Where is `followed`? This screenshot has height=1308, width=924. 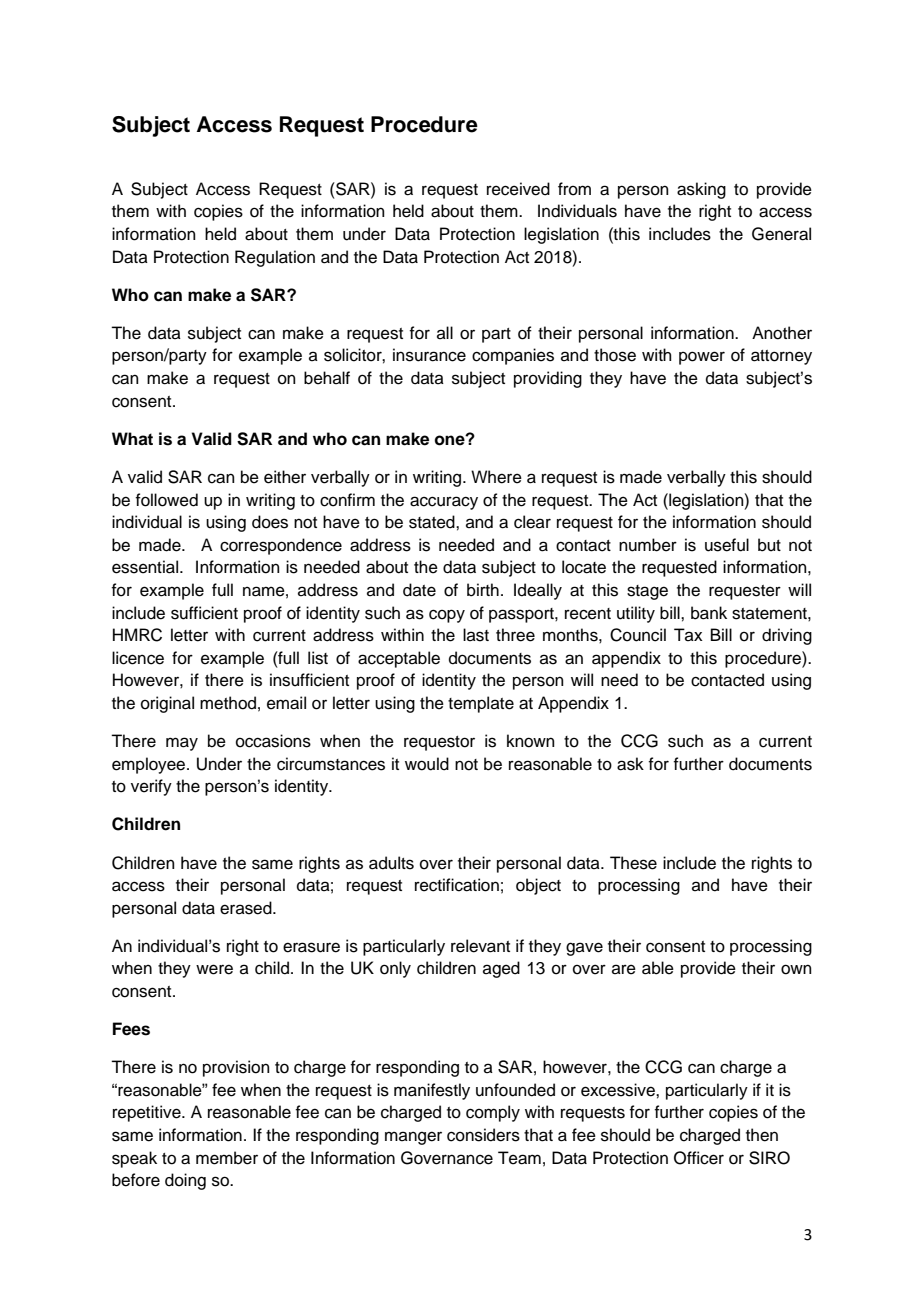
followed is located at coordinates (166, 500).
